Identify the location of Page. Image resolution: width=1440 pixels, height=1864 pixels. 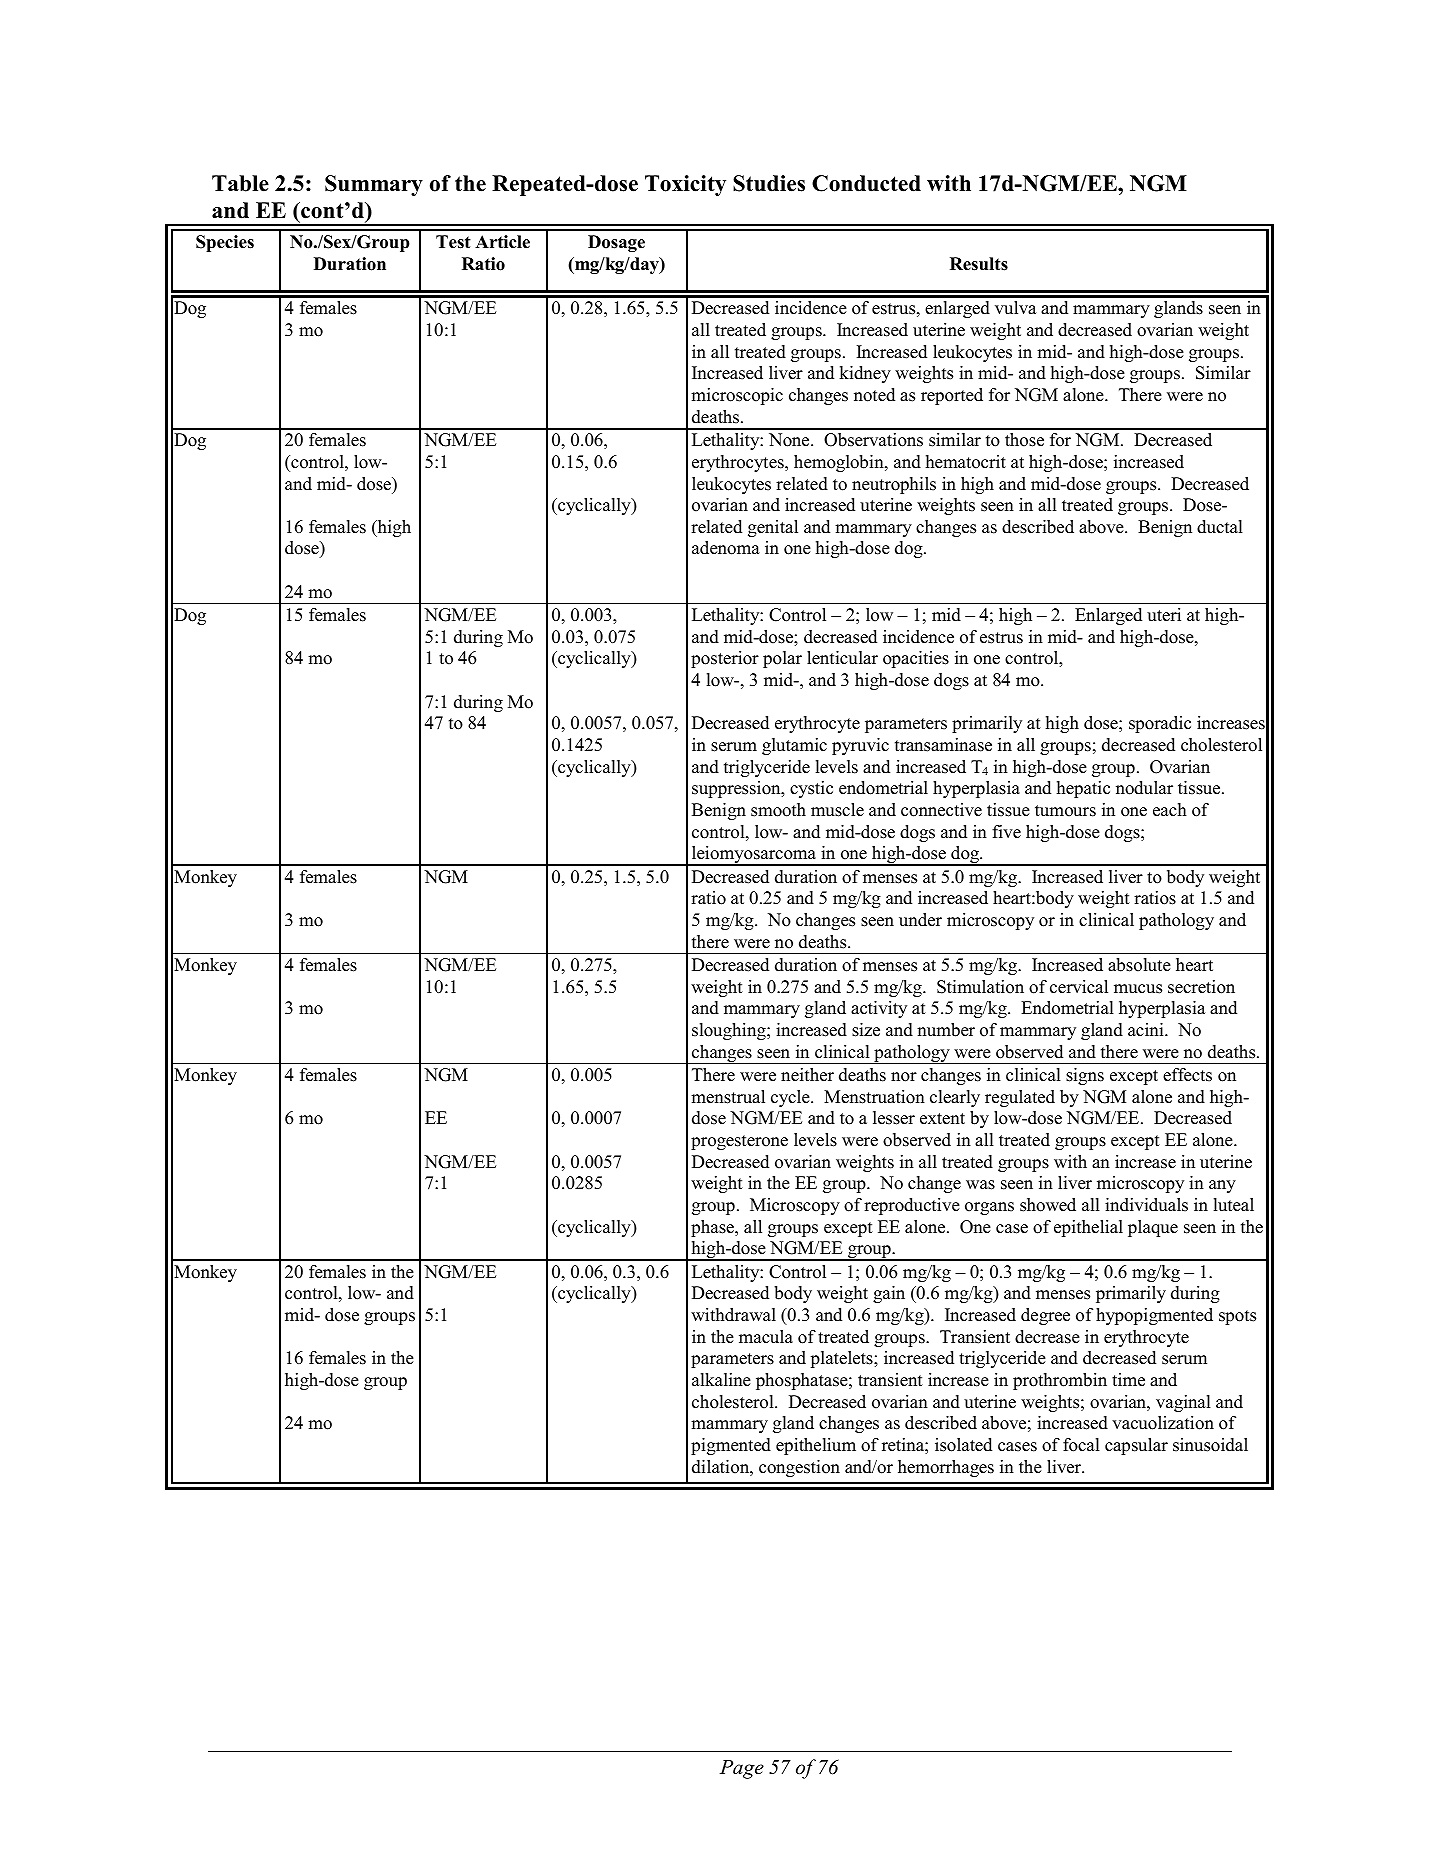
(742, 1769).
